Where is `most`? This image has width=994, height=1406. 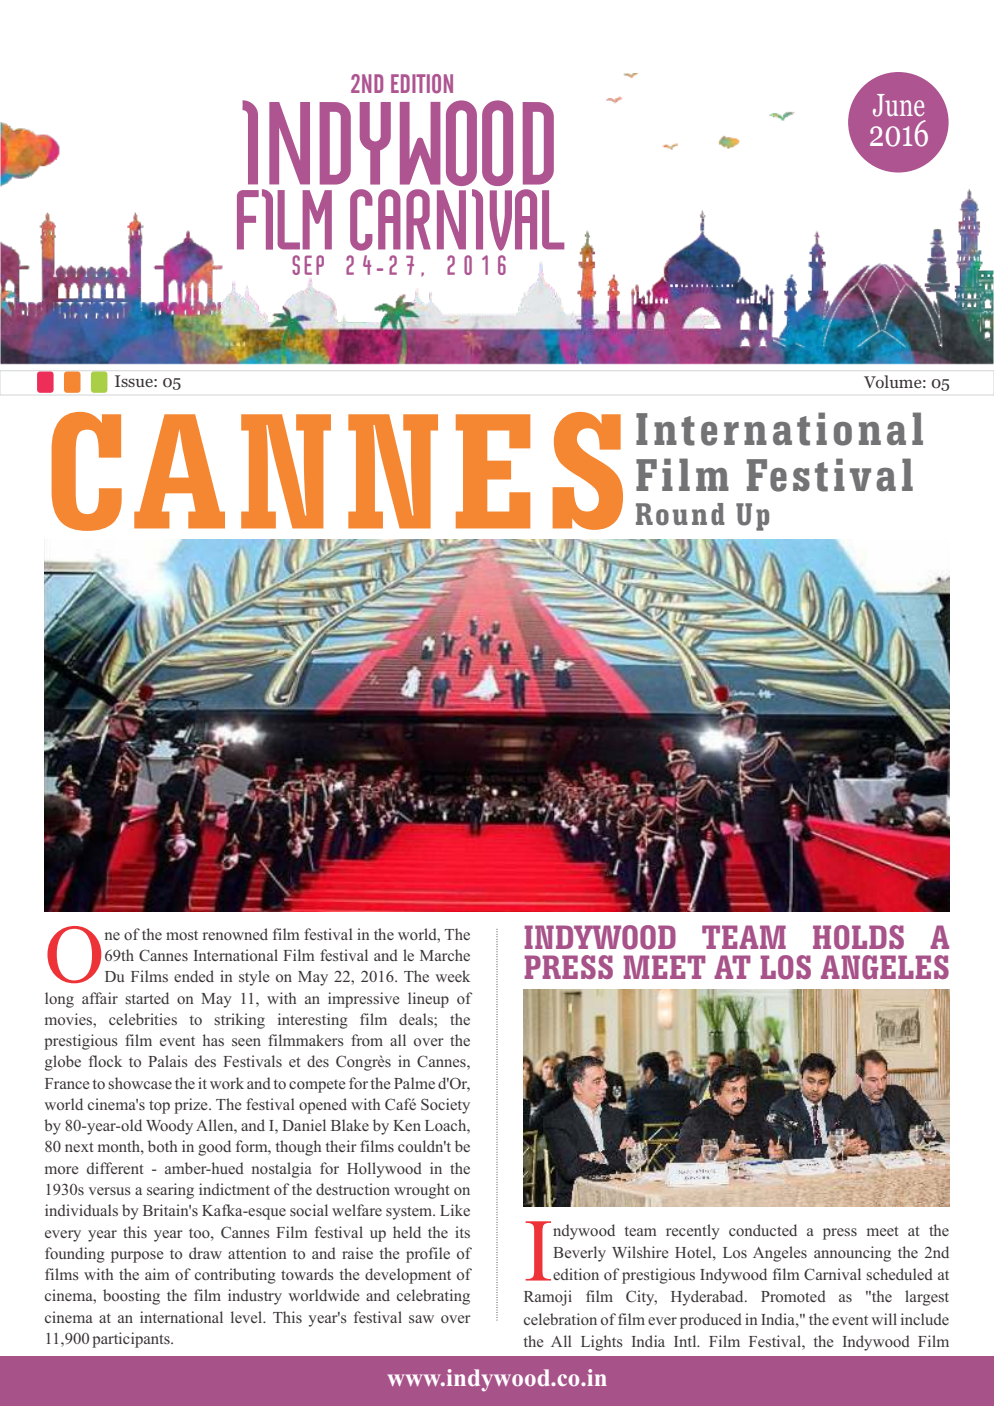
most is located at coordinates (182, 935).
